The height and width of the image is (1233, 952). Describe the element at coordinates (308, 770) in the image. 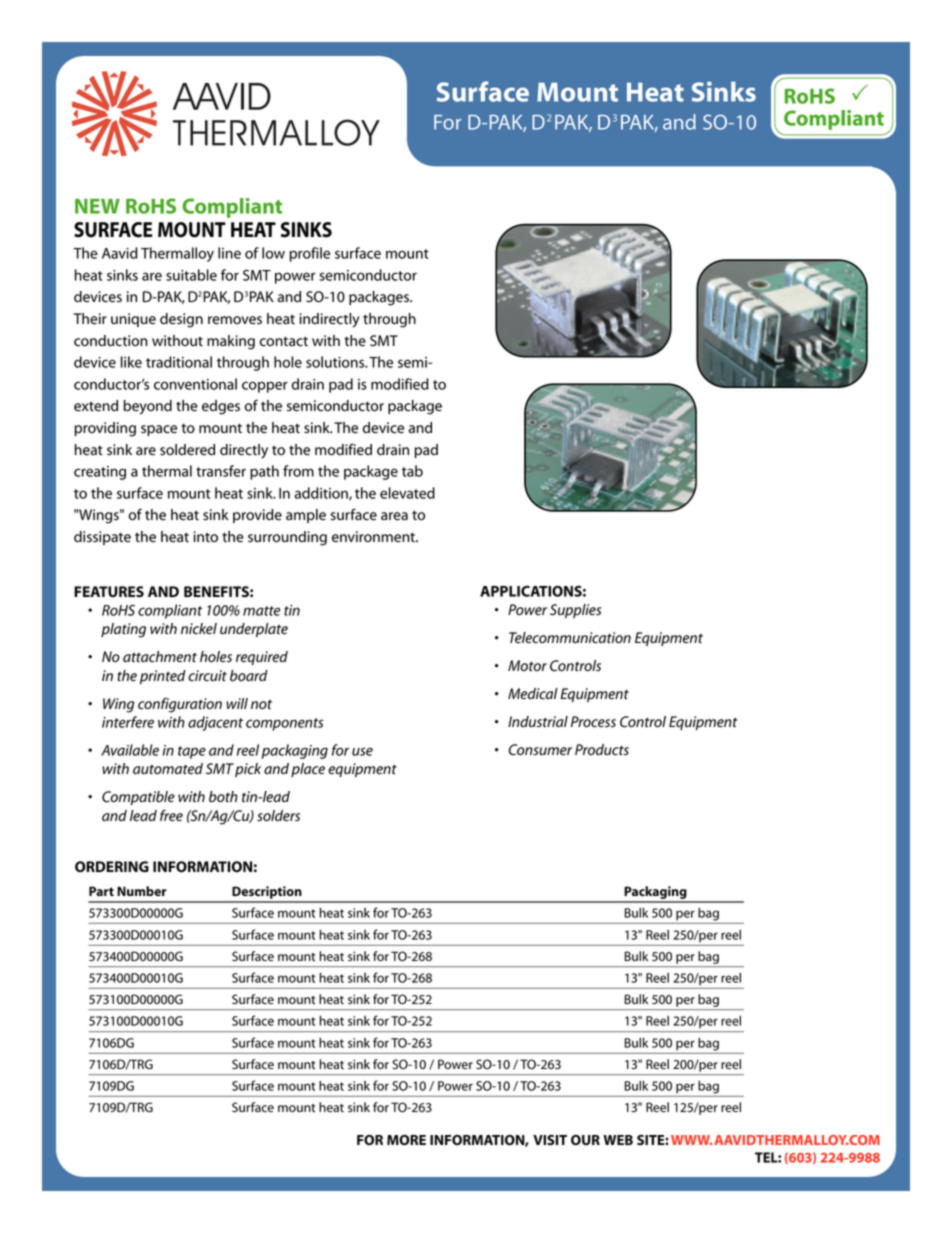

I see `place` at that location.
